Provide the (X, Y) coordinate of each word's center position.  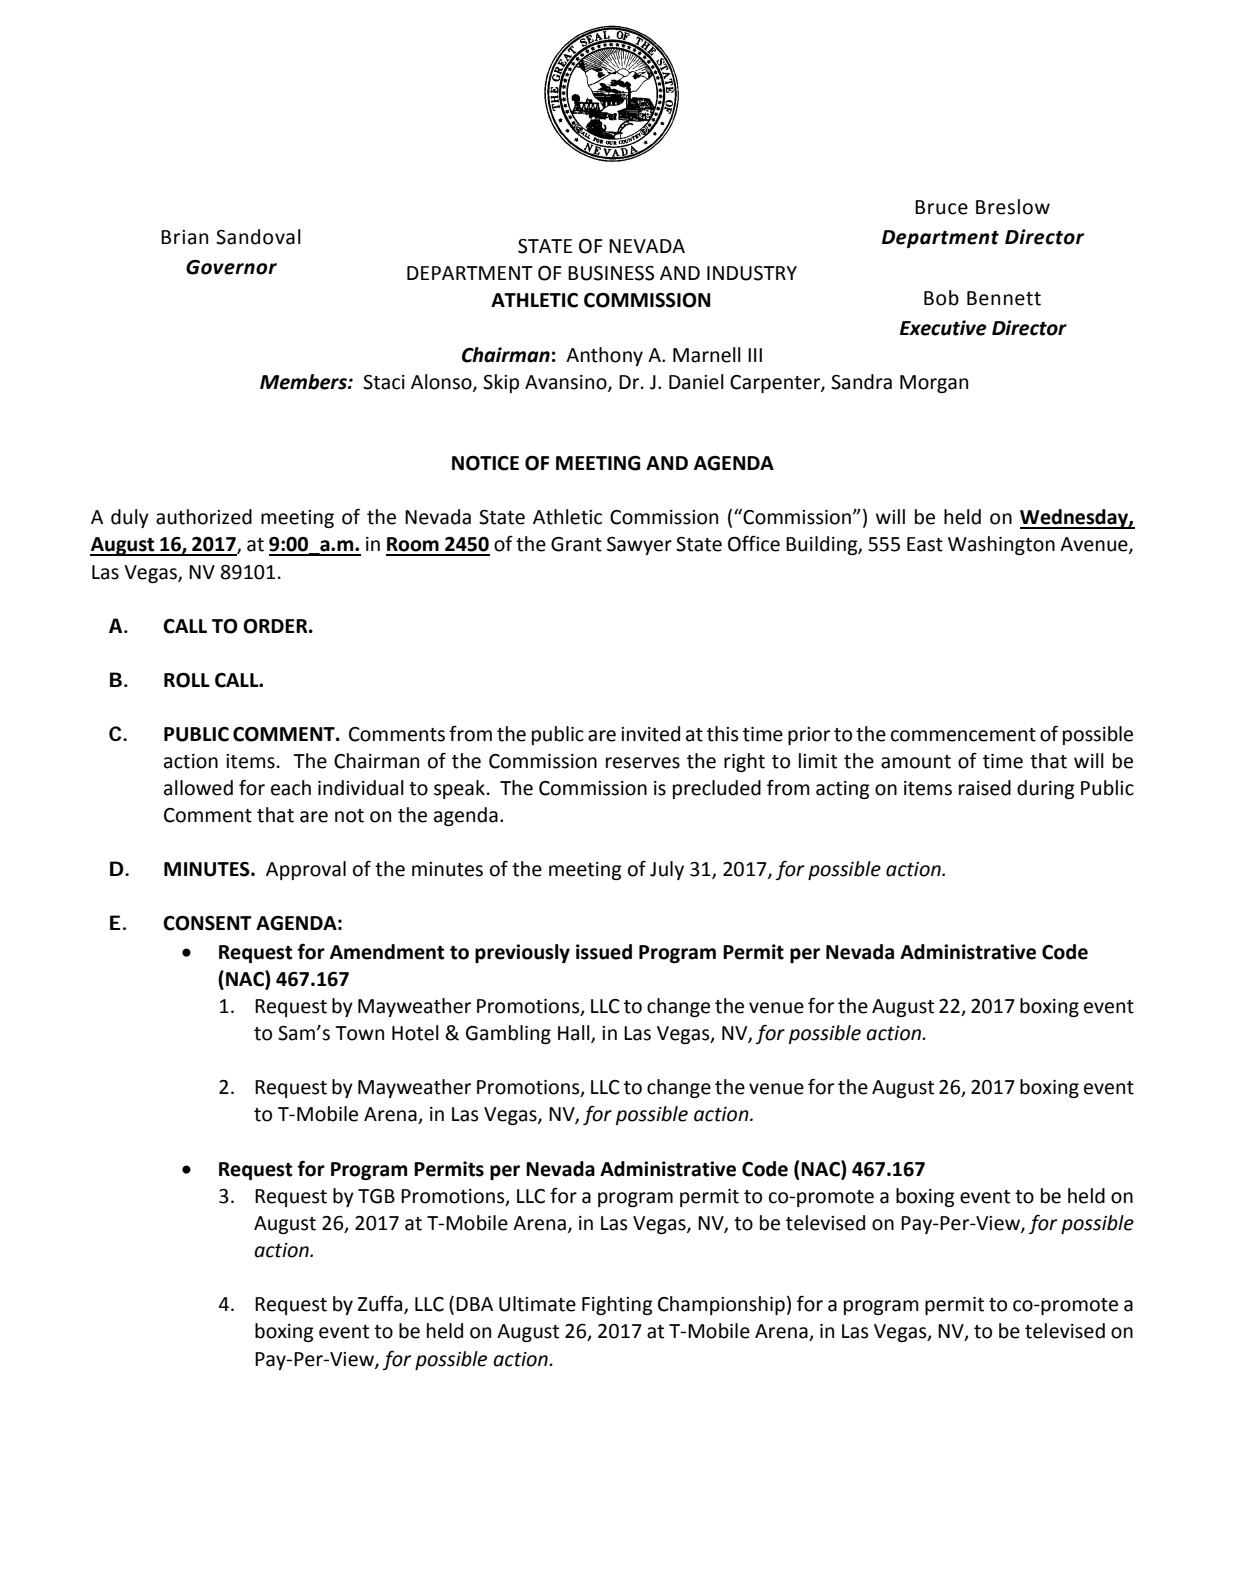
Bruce (941, 207)
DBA (474, 1304)
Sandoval (258, 237)
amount (916, 762)
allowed (198, 788)
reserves (643, 763)
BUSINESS (611, 273)
